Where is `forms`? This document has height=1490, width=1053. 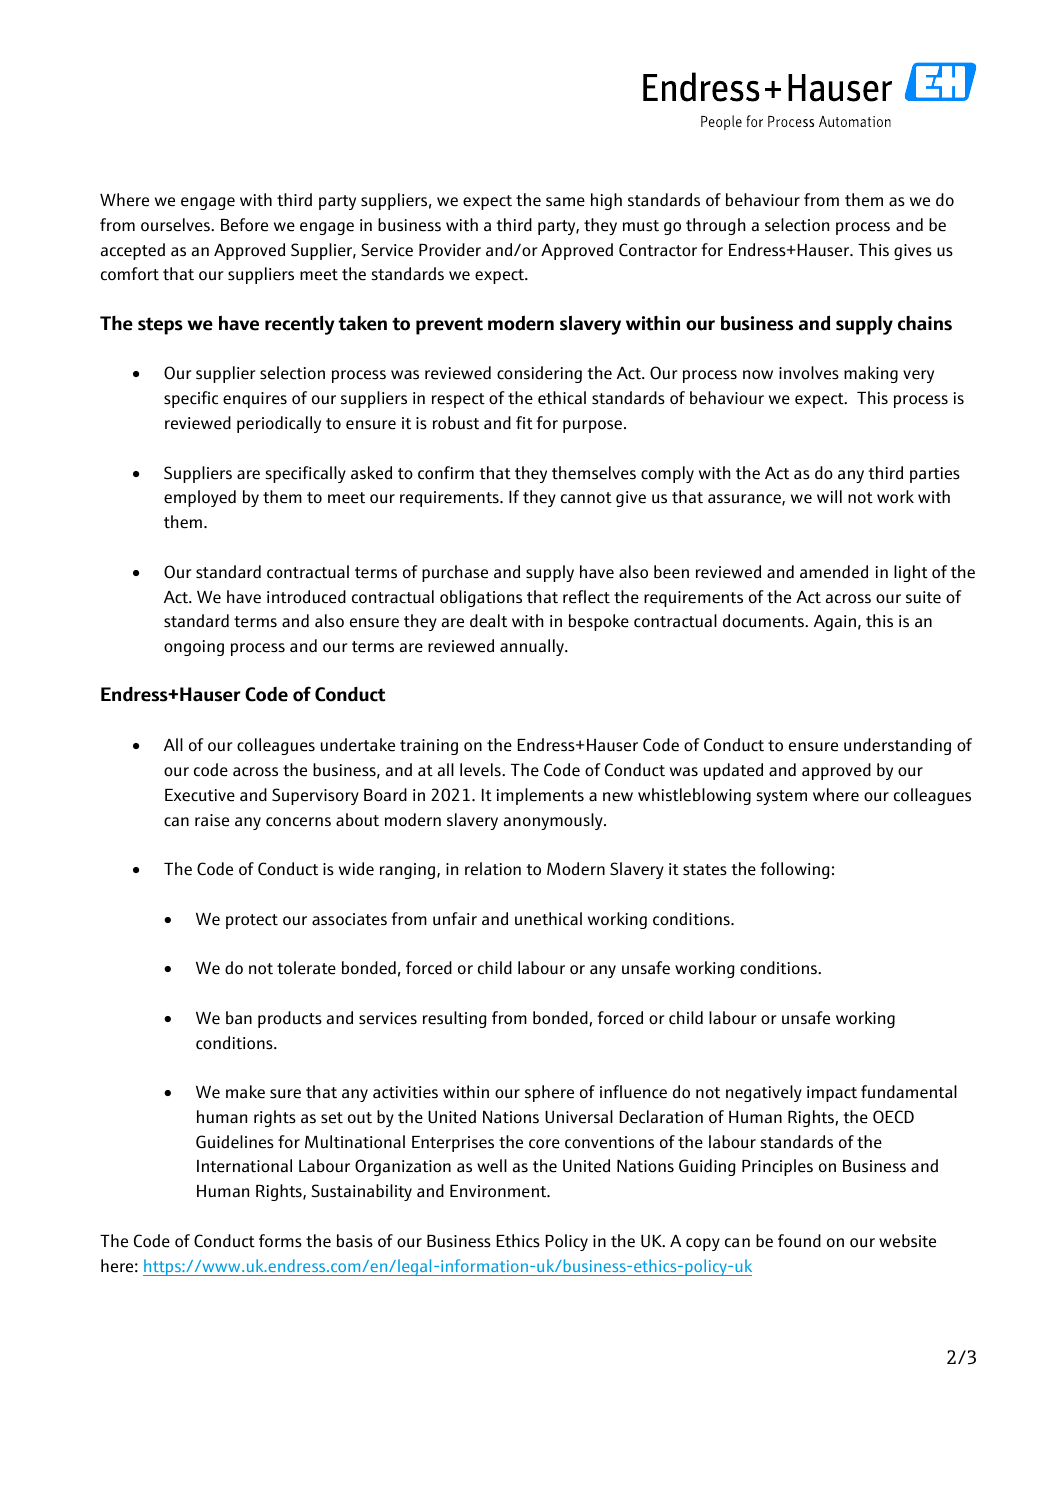
forms is located at coordinates (280, 1241).
